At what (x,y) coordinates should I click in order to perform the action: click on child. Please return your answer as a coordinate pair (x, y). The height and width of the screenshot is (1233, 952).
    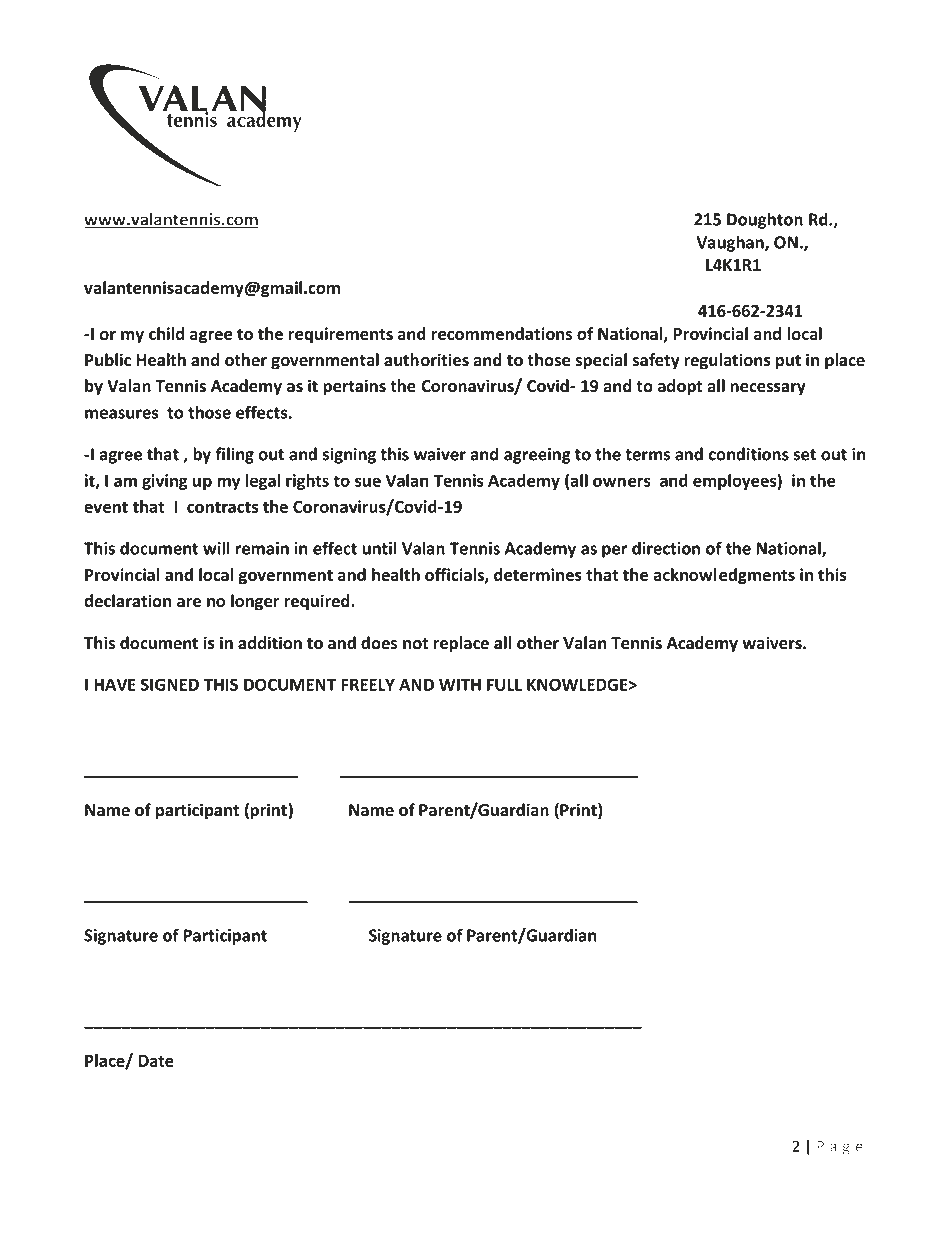
    Looking at the image, I should click on (166, 333).
